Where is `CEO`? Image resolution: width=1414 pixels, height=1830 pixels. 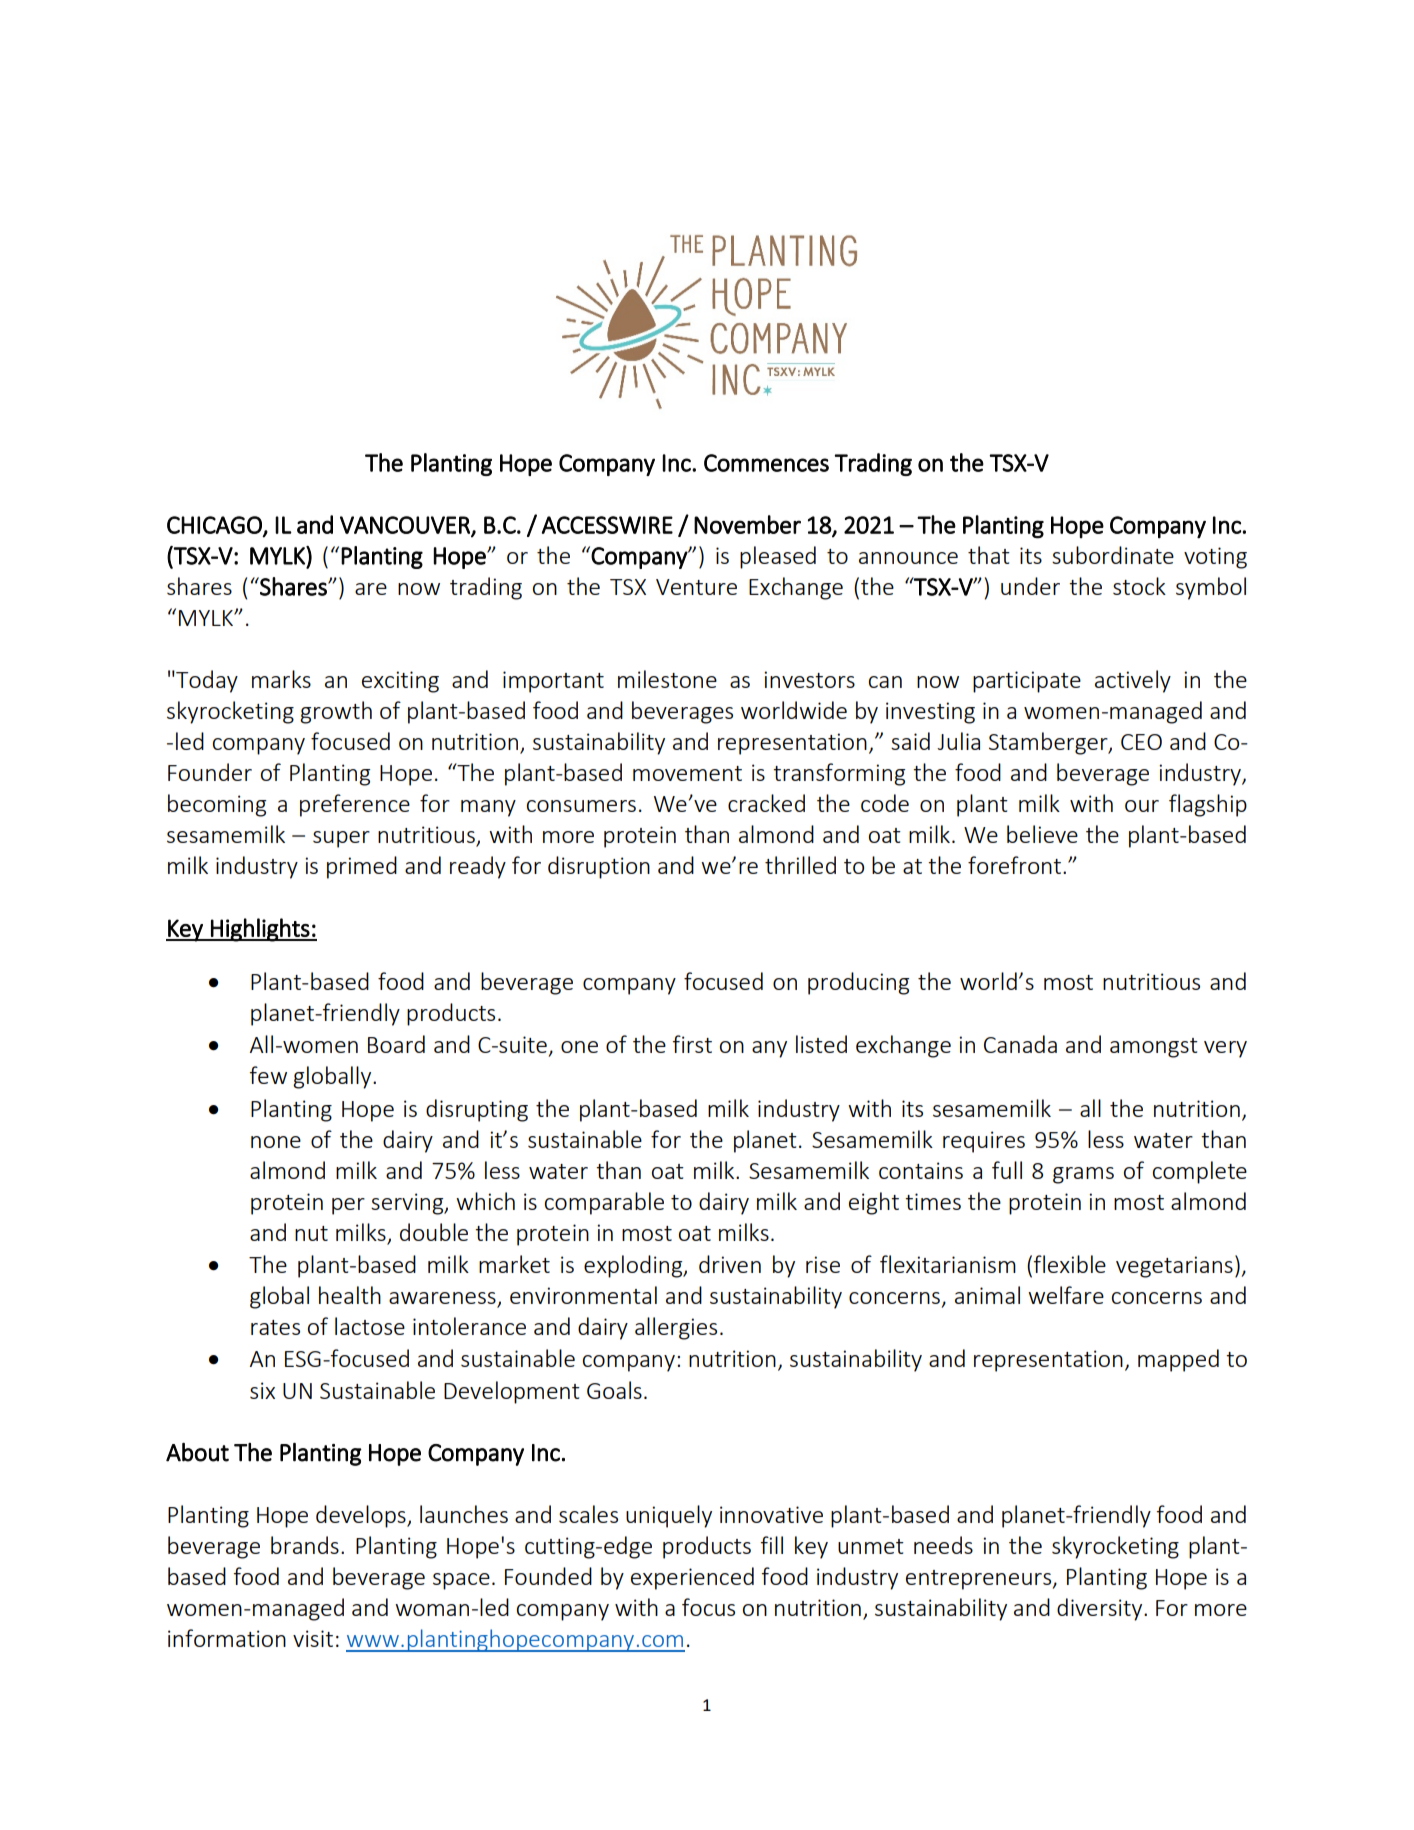
CEO is located at coordinates (1141, 742).
